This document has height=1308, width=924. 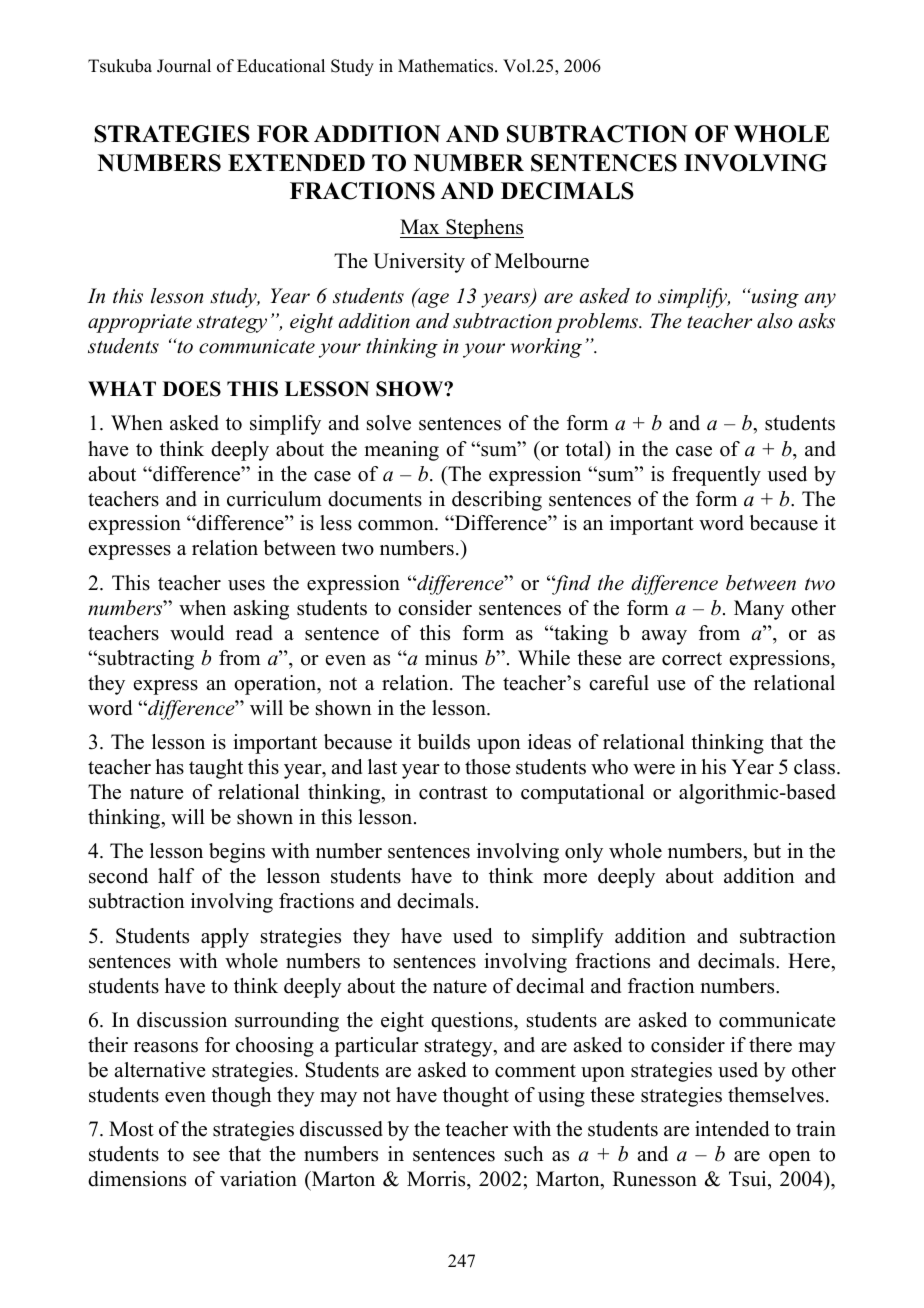 I want to click on frequently, so click(x=716, y=476).
